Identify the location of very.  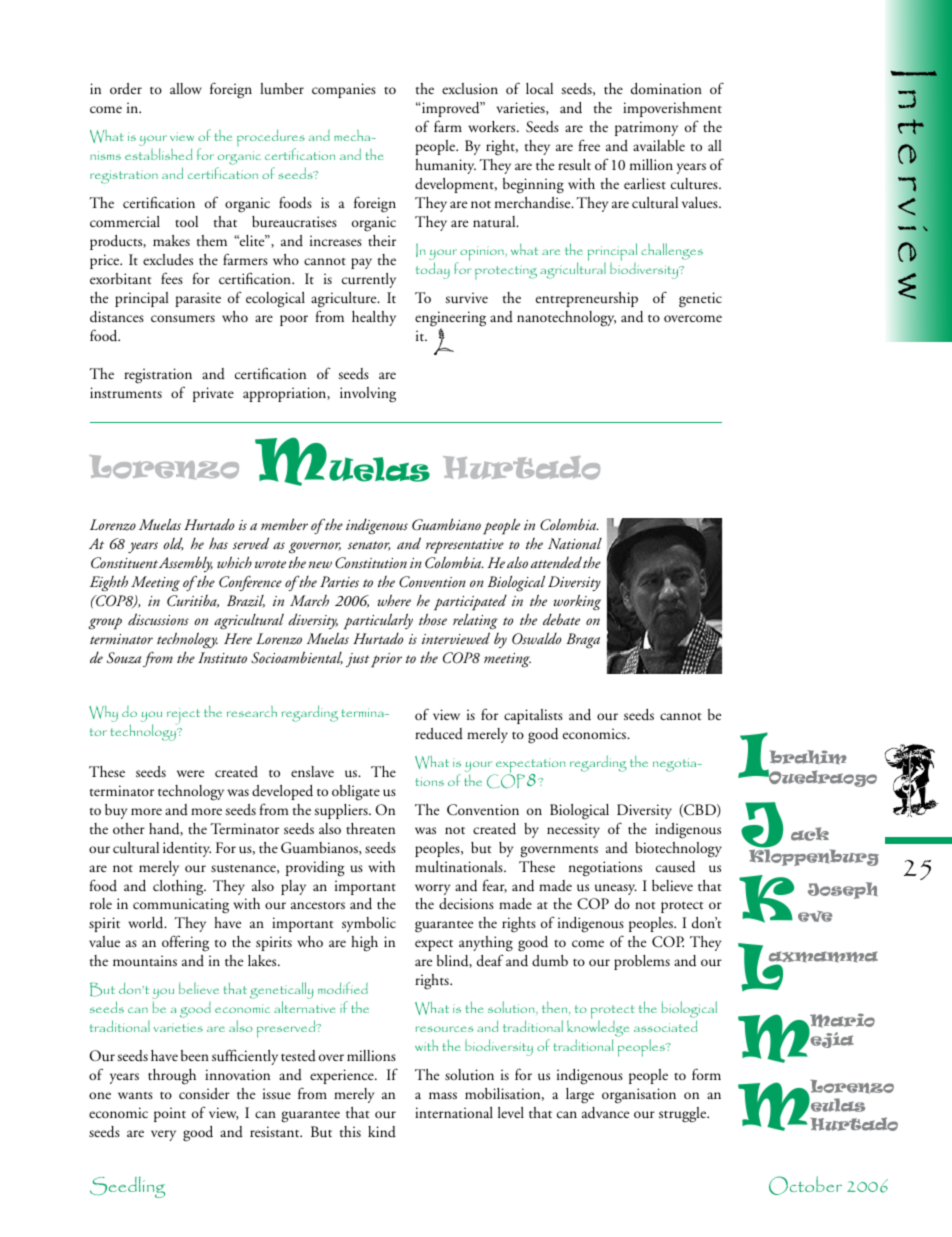
(163, 1135).
